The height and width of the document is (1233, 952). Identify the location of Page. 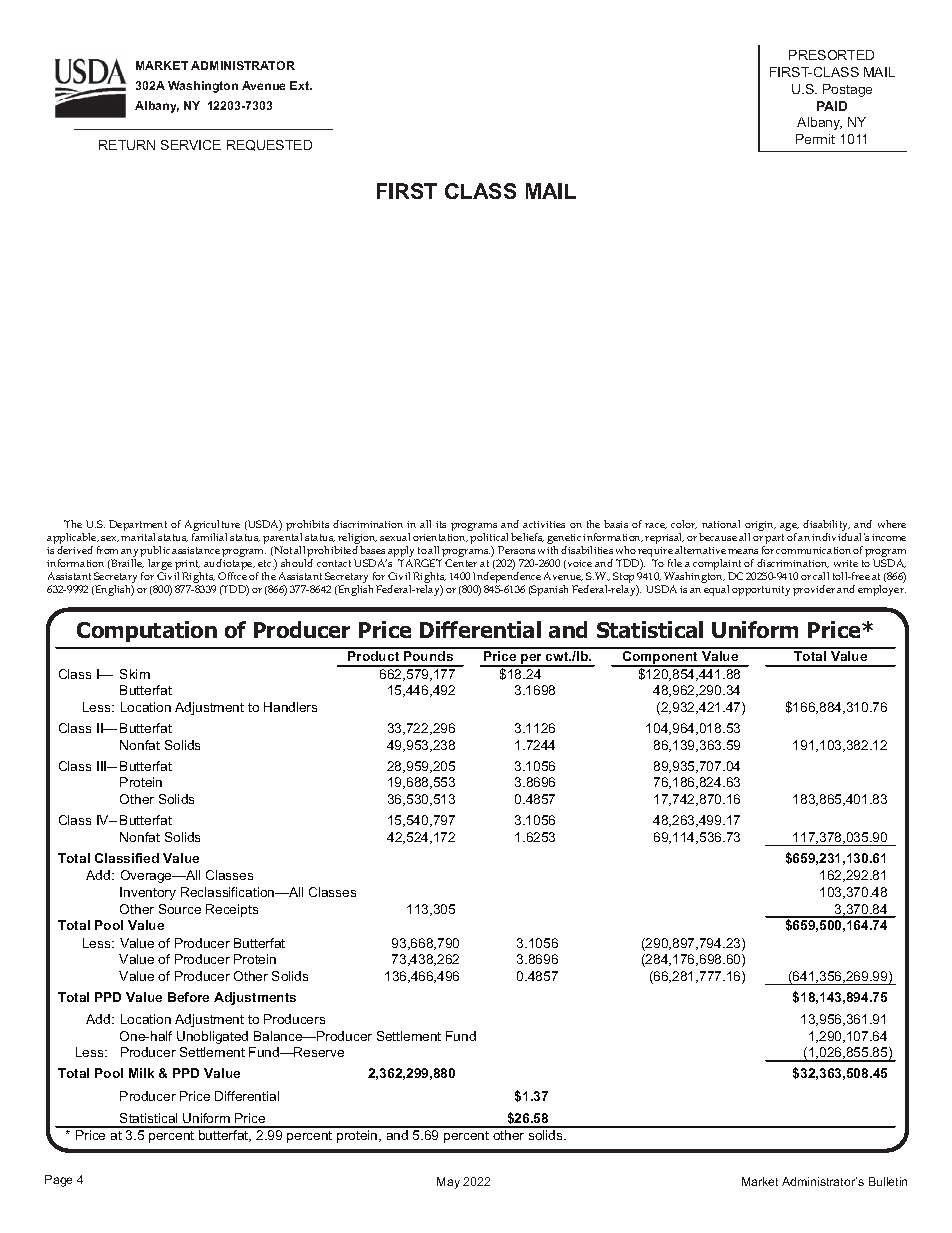
(58, 1181).
